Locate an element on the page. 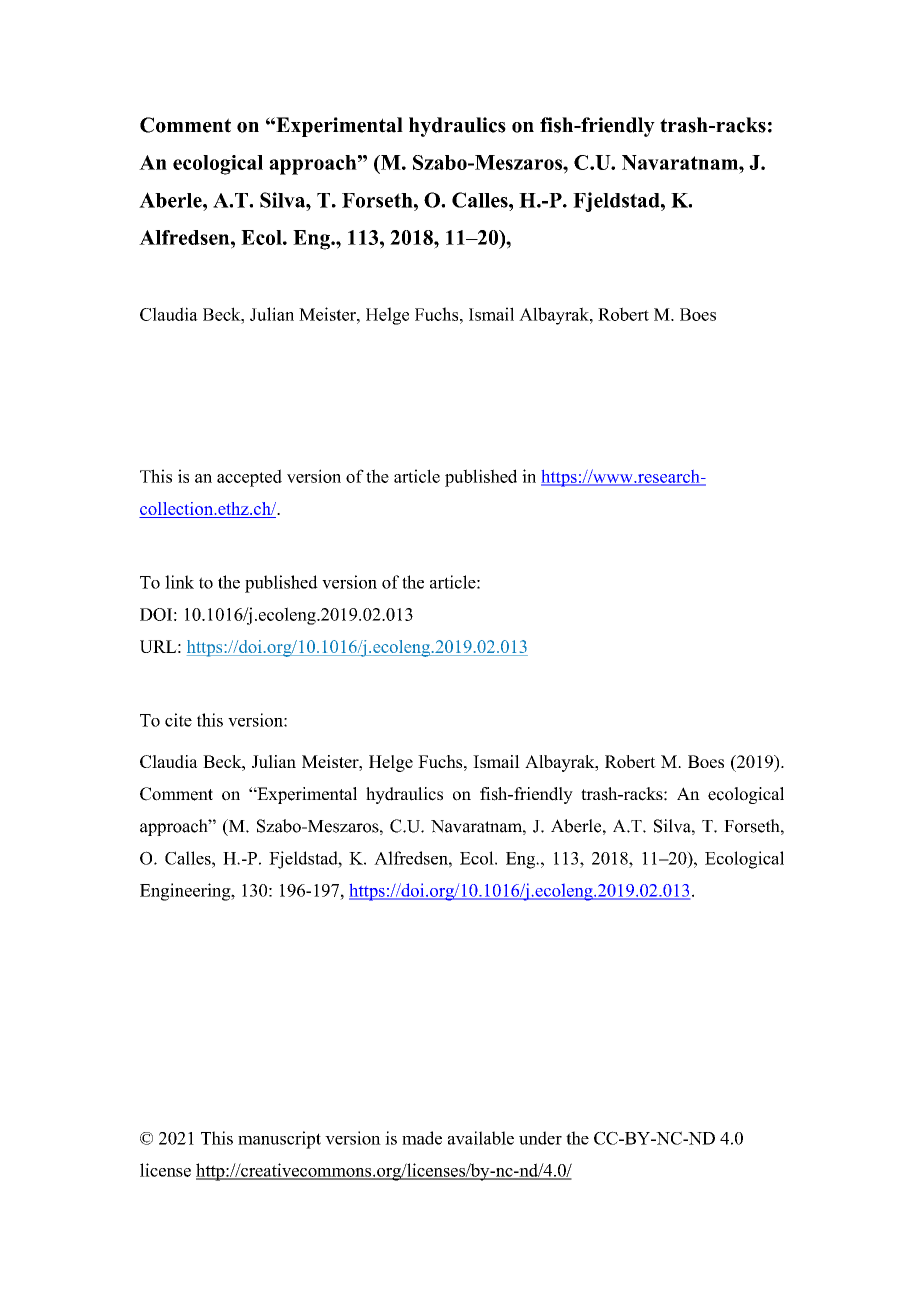 Image resolution: width=924 pixels, height=1308 pixels. manuscript is located at coordinates (279, 1140).
